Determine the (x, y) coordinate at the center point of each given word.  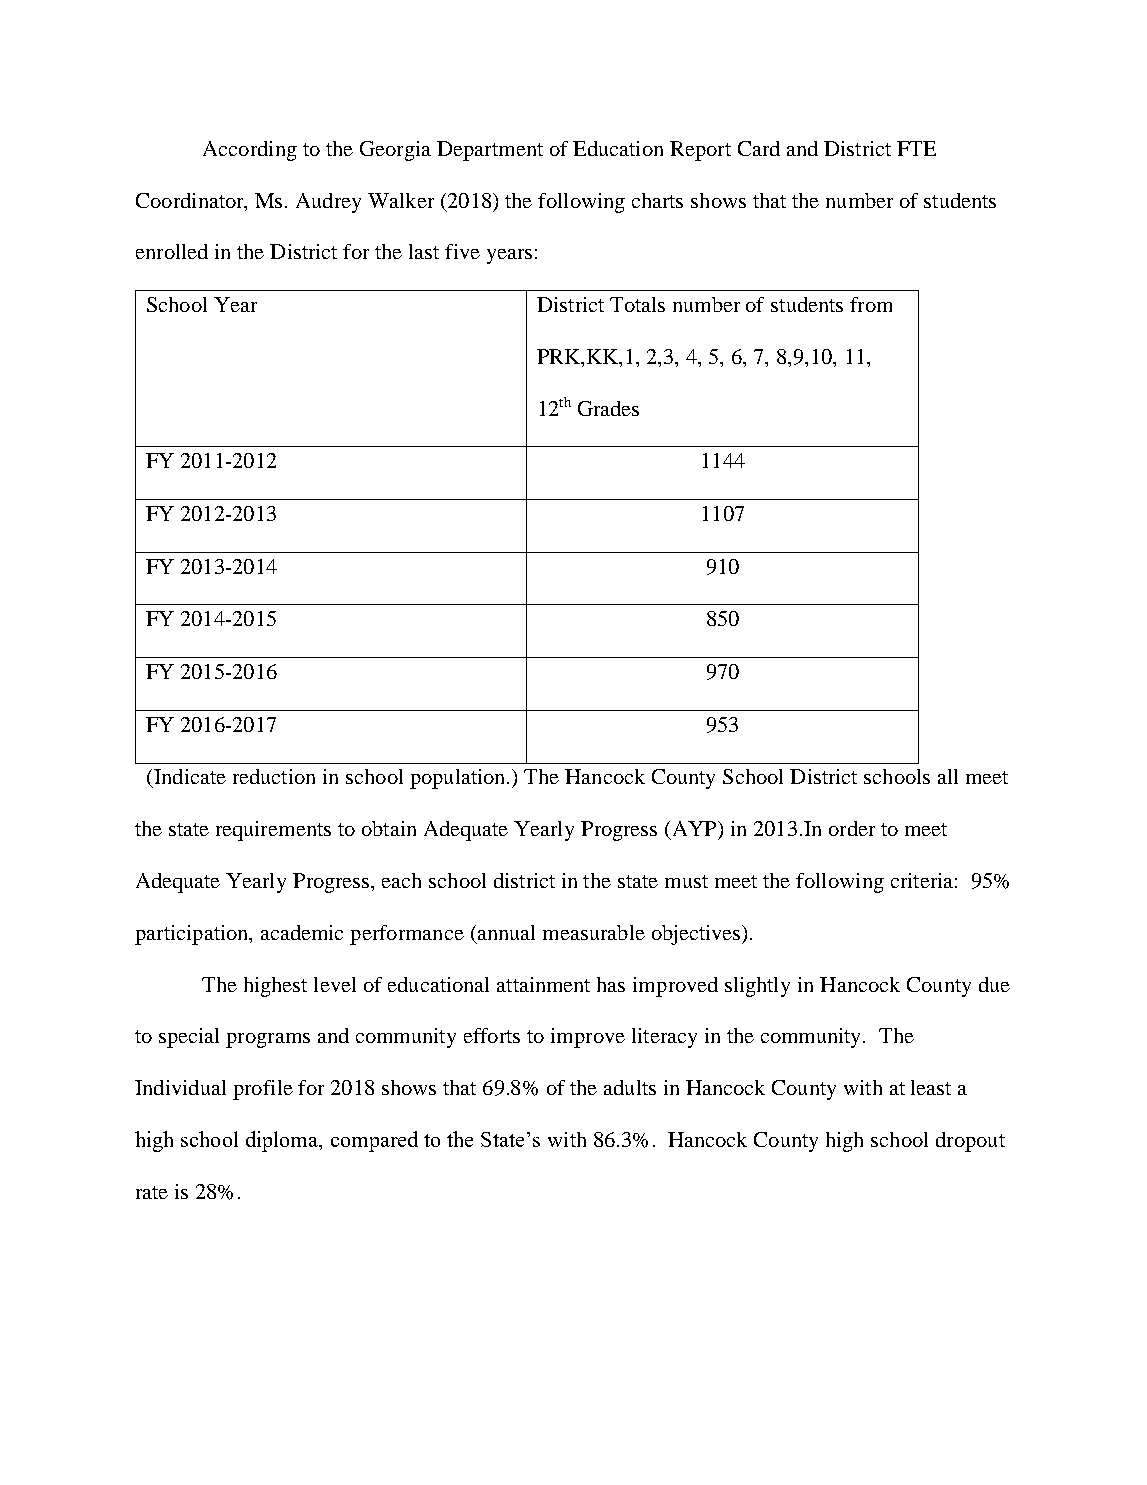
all (948, 776)
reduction (274, 776)
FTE (916, 148)
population (459, 779)
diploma (283, 1141)
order (852, 828)
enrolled (172, 251)
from (871, 304)
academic (302, 932)
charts (657, 200)
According (250, 151)
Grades (608, 408)
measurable (594, 932)
